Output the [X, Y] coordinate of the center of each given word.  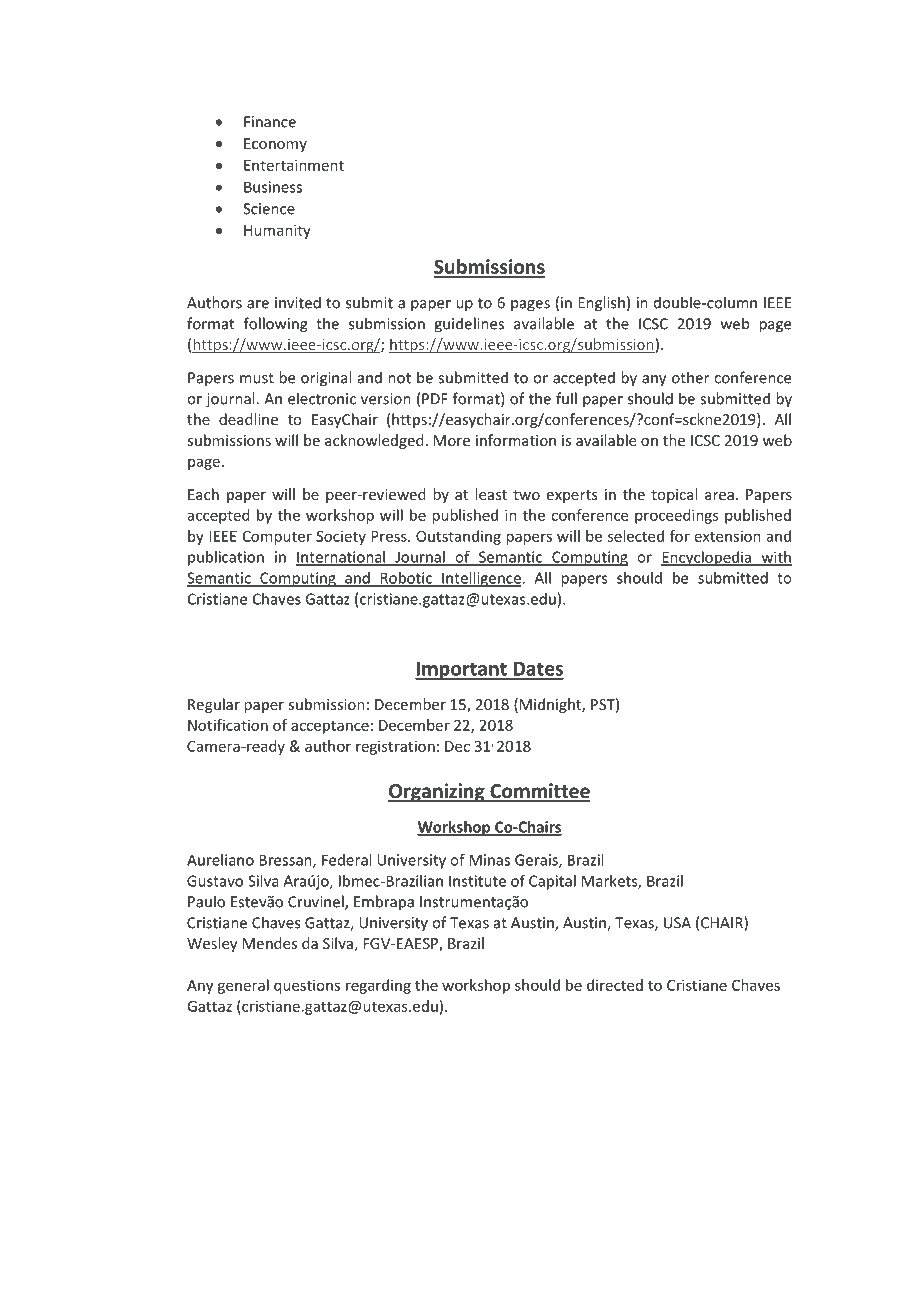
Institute [477, 881]
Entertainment [294, 165]
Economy [275, 145]
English [601, 304]
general [243, 986]
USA [677, 923]
